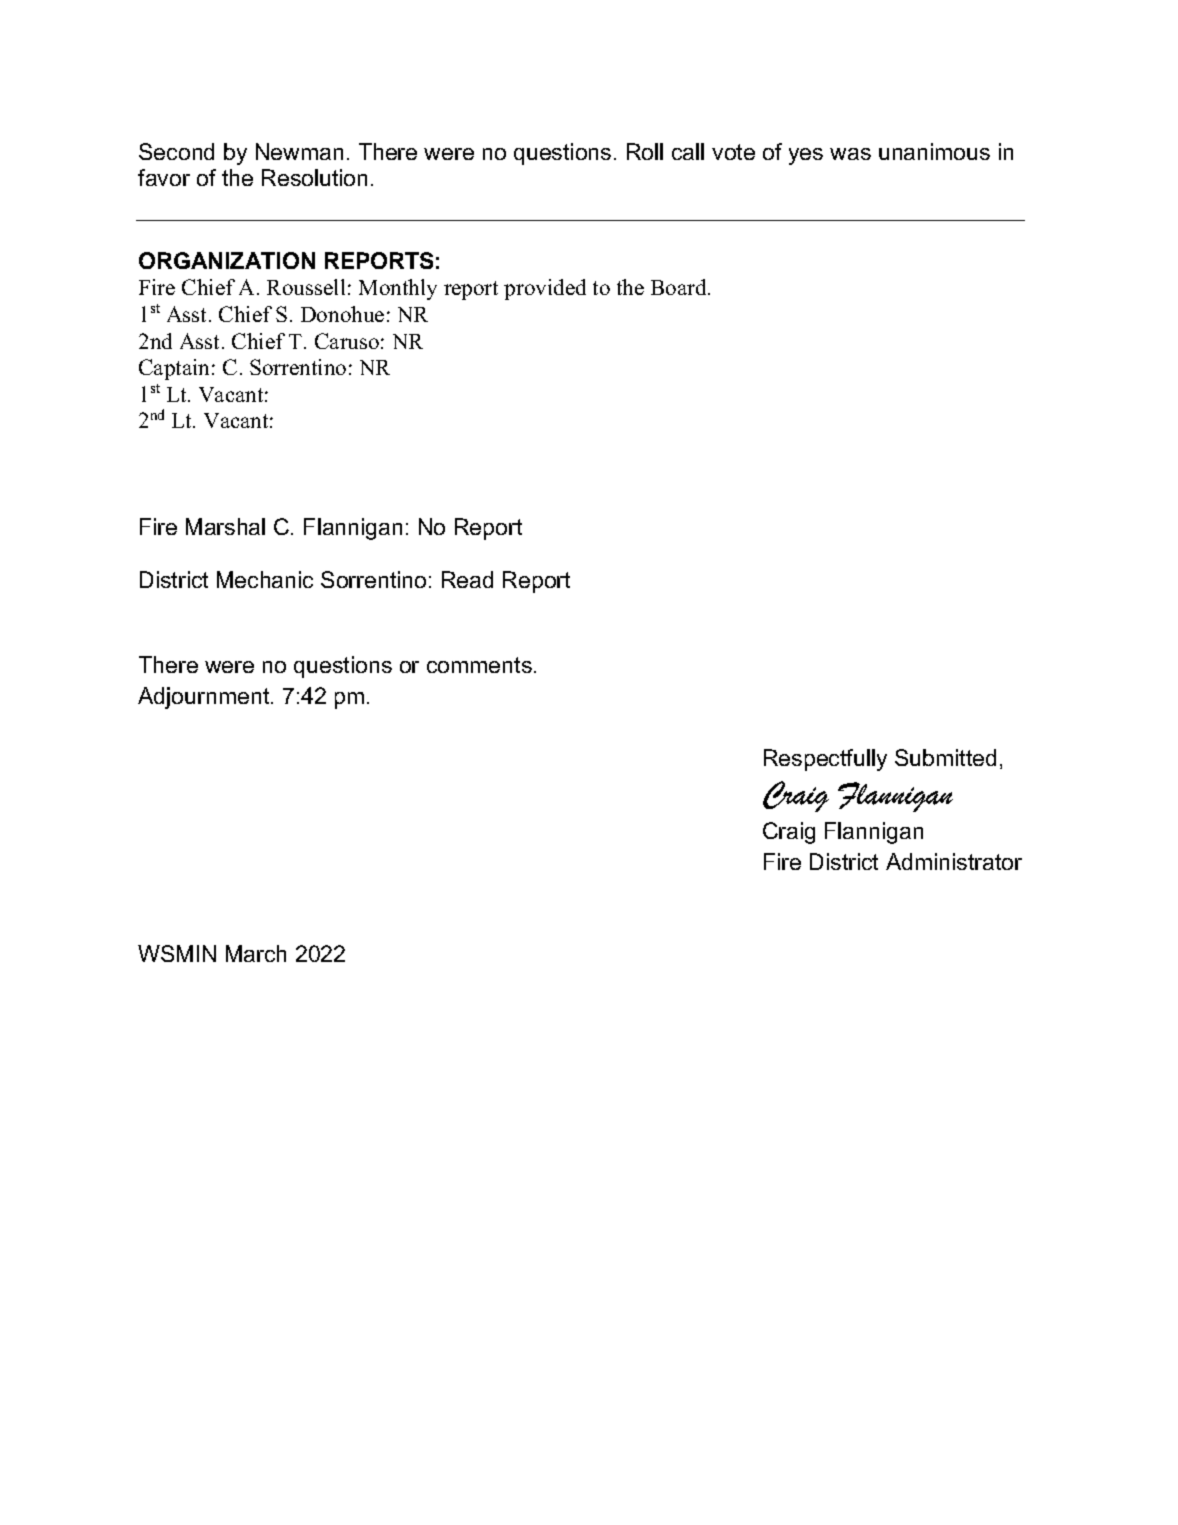 The width and height of the screenshot is (1178, 1525). I want to click on Resolution, so click(314, 177).
